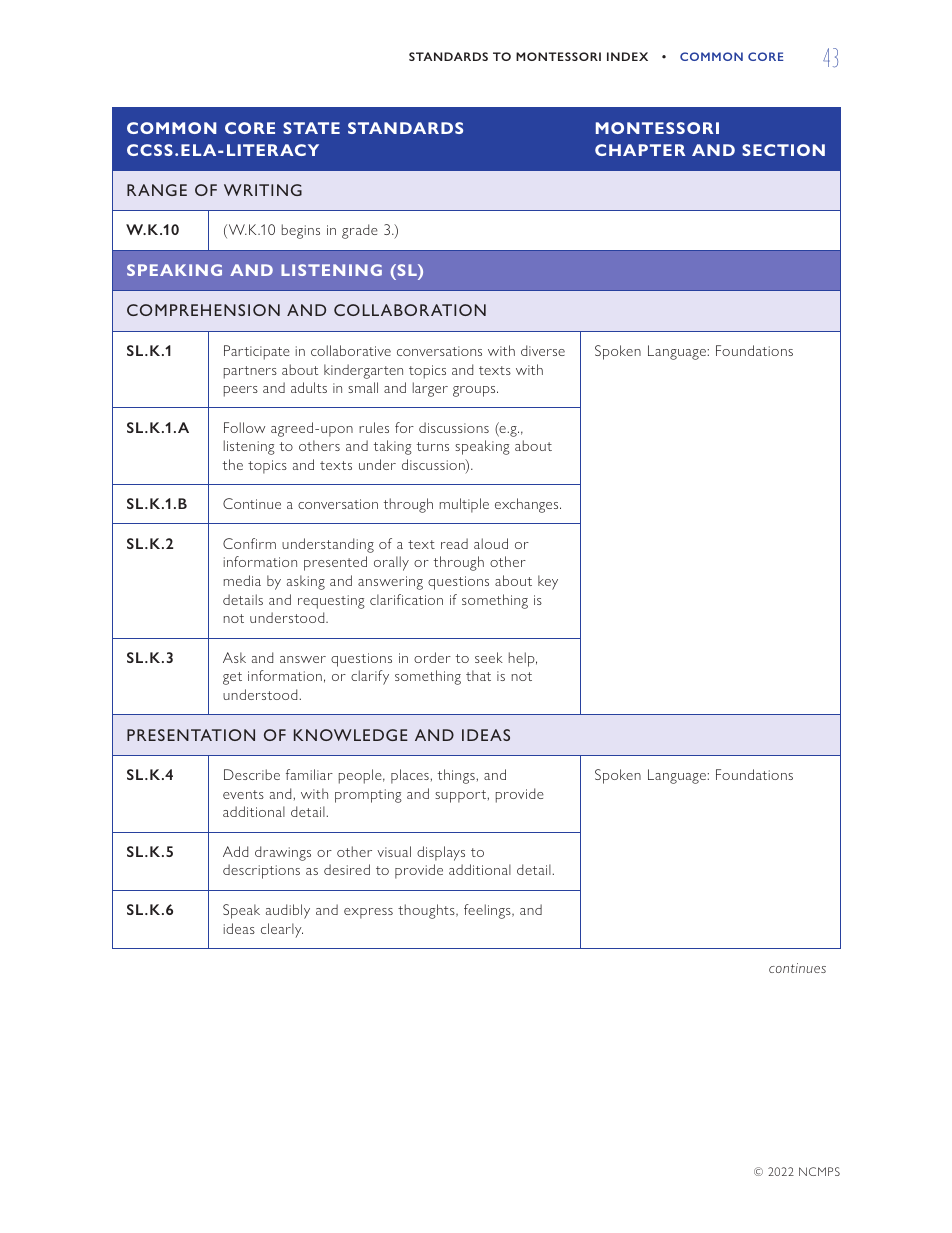  What do you see at coordinates (627, 56) in the document?
I see `Index` at bounding box center [627, 56].
